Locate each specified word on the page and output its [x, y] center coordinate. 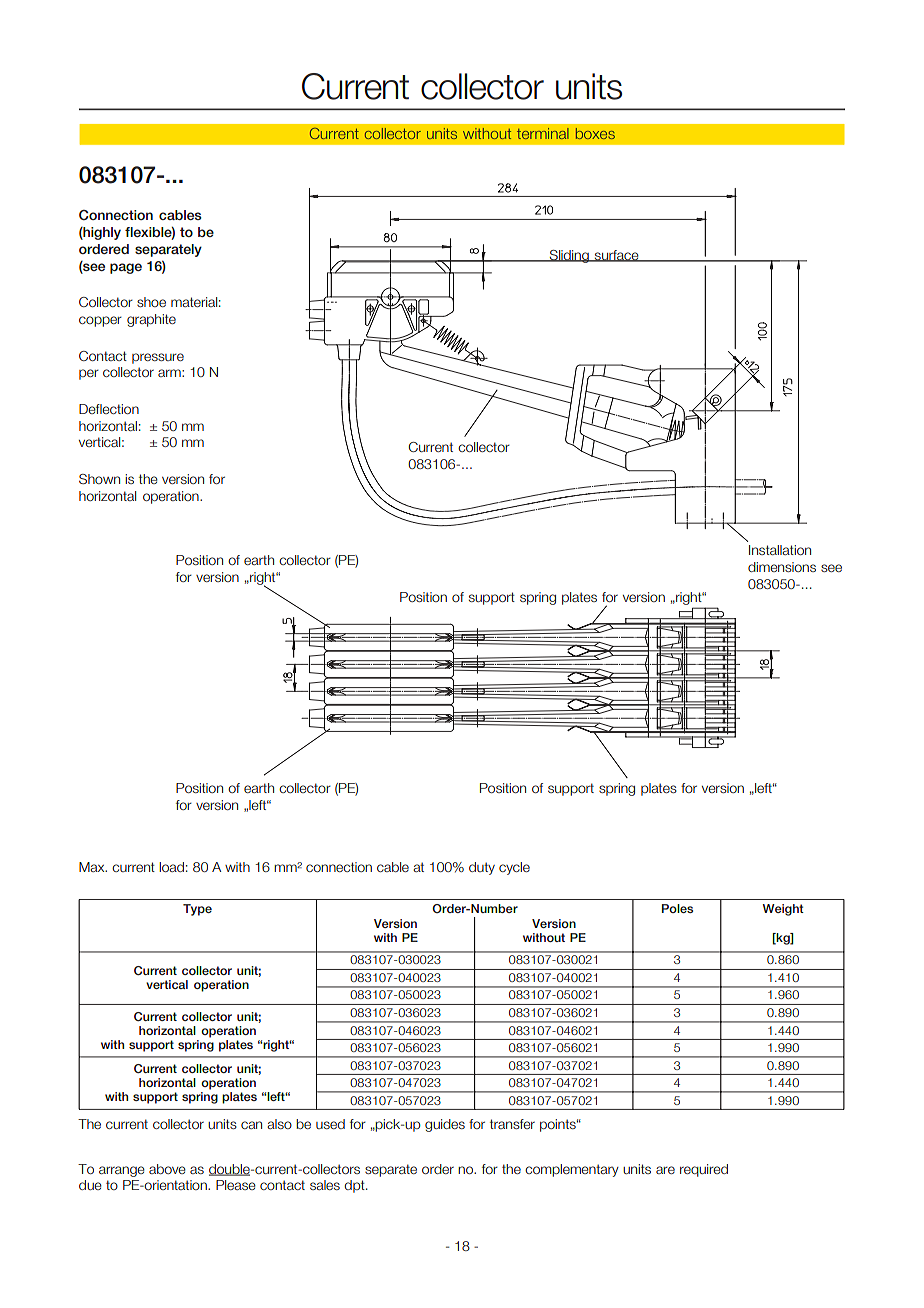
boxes [595, 133]
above [167, 1169]
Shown [99, 479]
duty [482, 868]
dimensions [782, 567]
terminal [543, 133]
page [126, 268]
